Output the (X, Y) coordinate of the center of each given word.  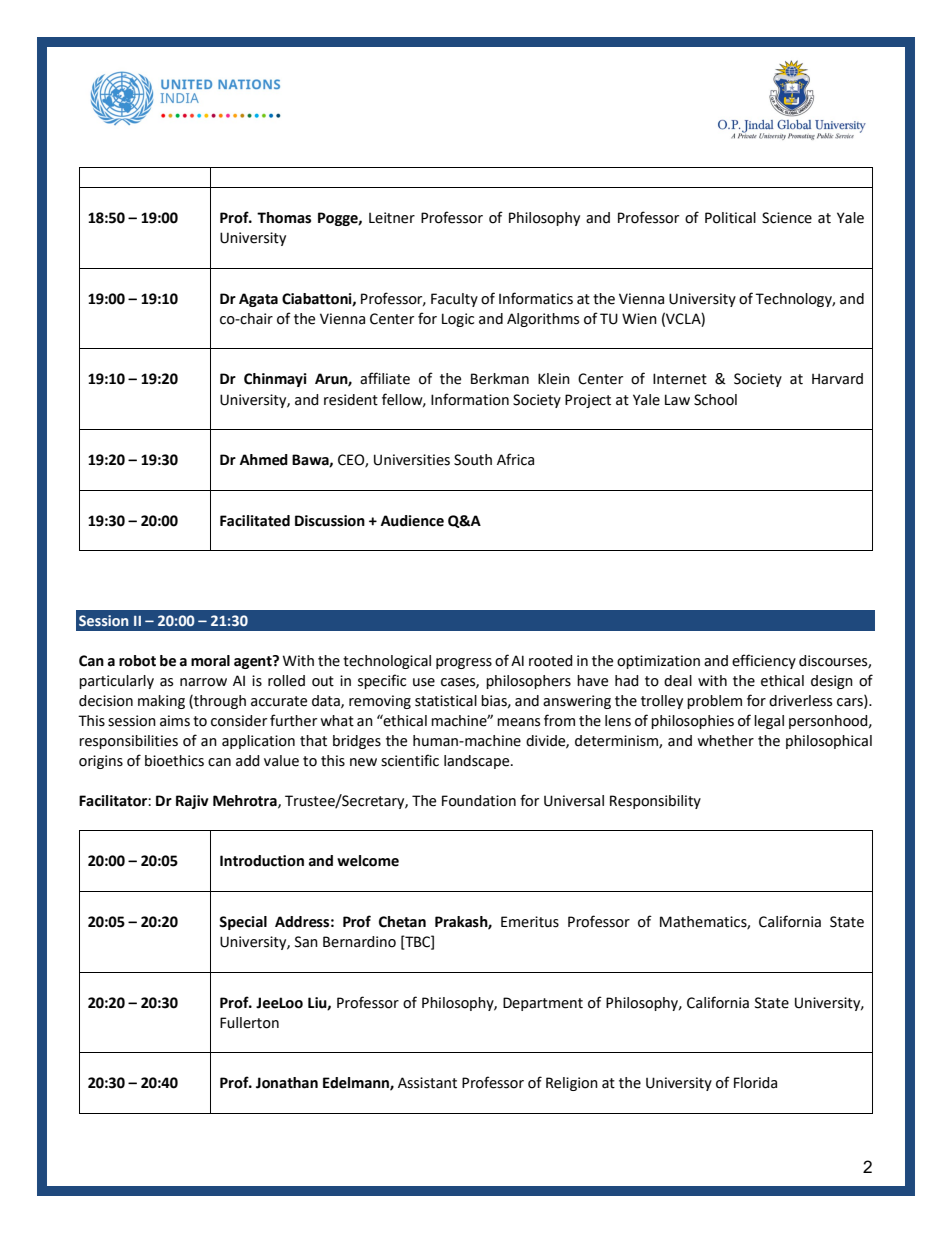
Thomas (284, 218)
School (715, 400)
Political (730, 218)
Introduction (262, 861)
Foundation (479, 801)
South (473, 460)
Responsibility (655, 802)
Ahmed (264, 460)
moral (210, 661)
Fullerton (249, 1023)
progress (464, 663)
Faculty (454, 300)
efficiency (764, 661)
